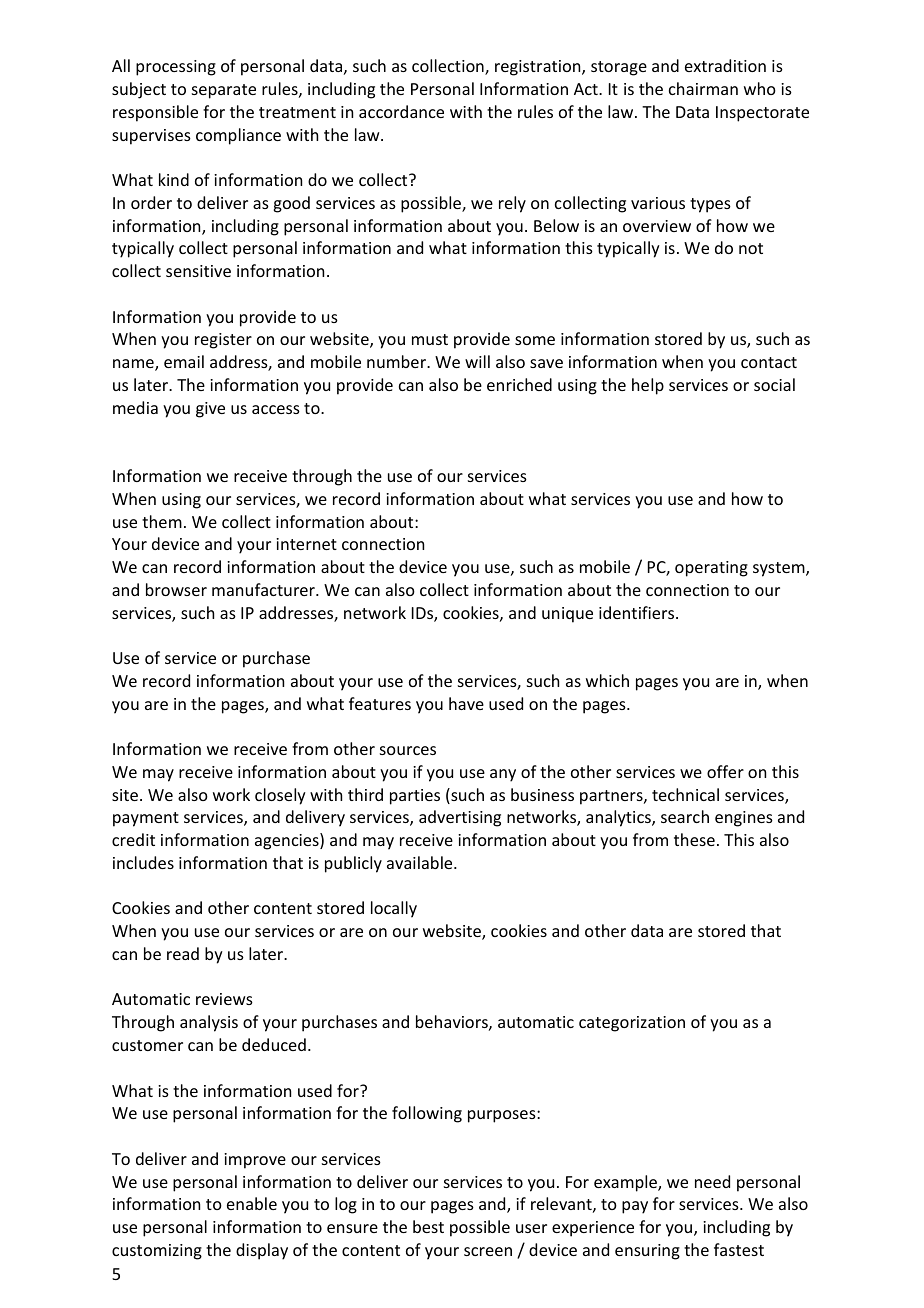 The image size is (924, 1308). I want to click on accordance, so click(401, 111).
